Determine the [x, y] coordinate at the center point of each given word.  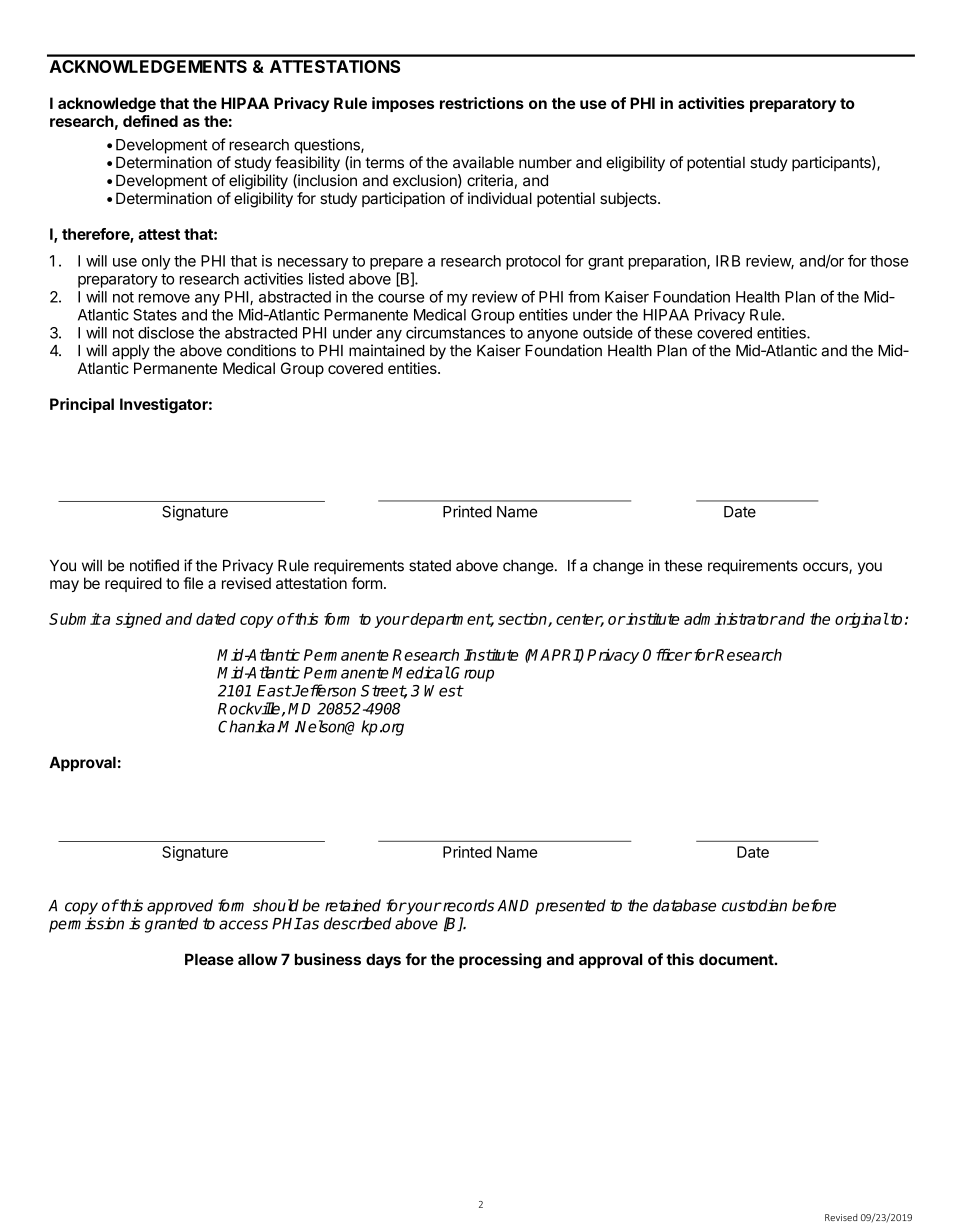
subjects [629, 199]
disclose [166, 332]
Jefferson [323, 690]
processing [500, 961]
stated [430, 566]
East [274, 691]
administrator [731, 619]
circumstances [455, 332]
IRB [728, 261]
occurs [826, 568]
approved [180, 907]
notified [154, 565]
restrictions [482, 103]
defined [150, 121]
